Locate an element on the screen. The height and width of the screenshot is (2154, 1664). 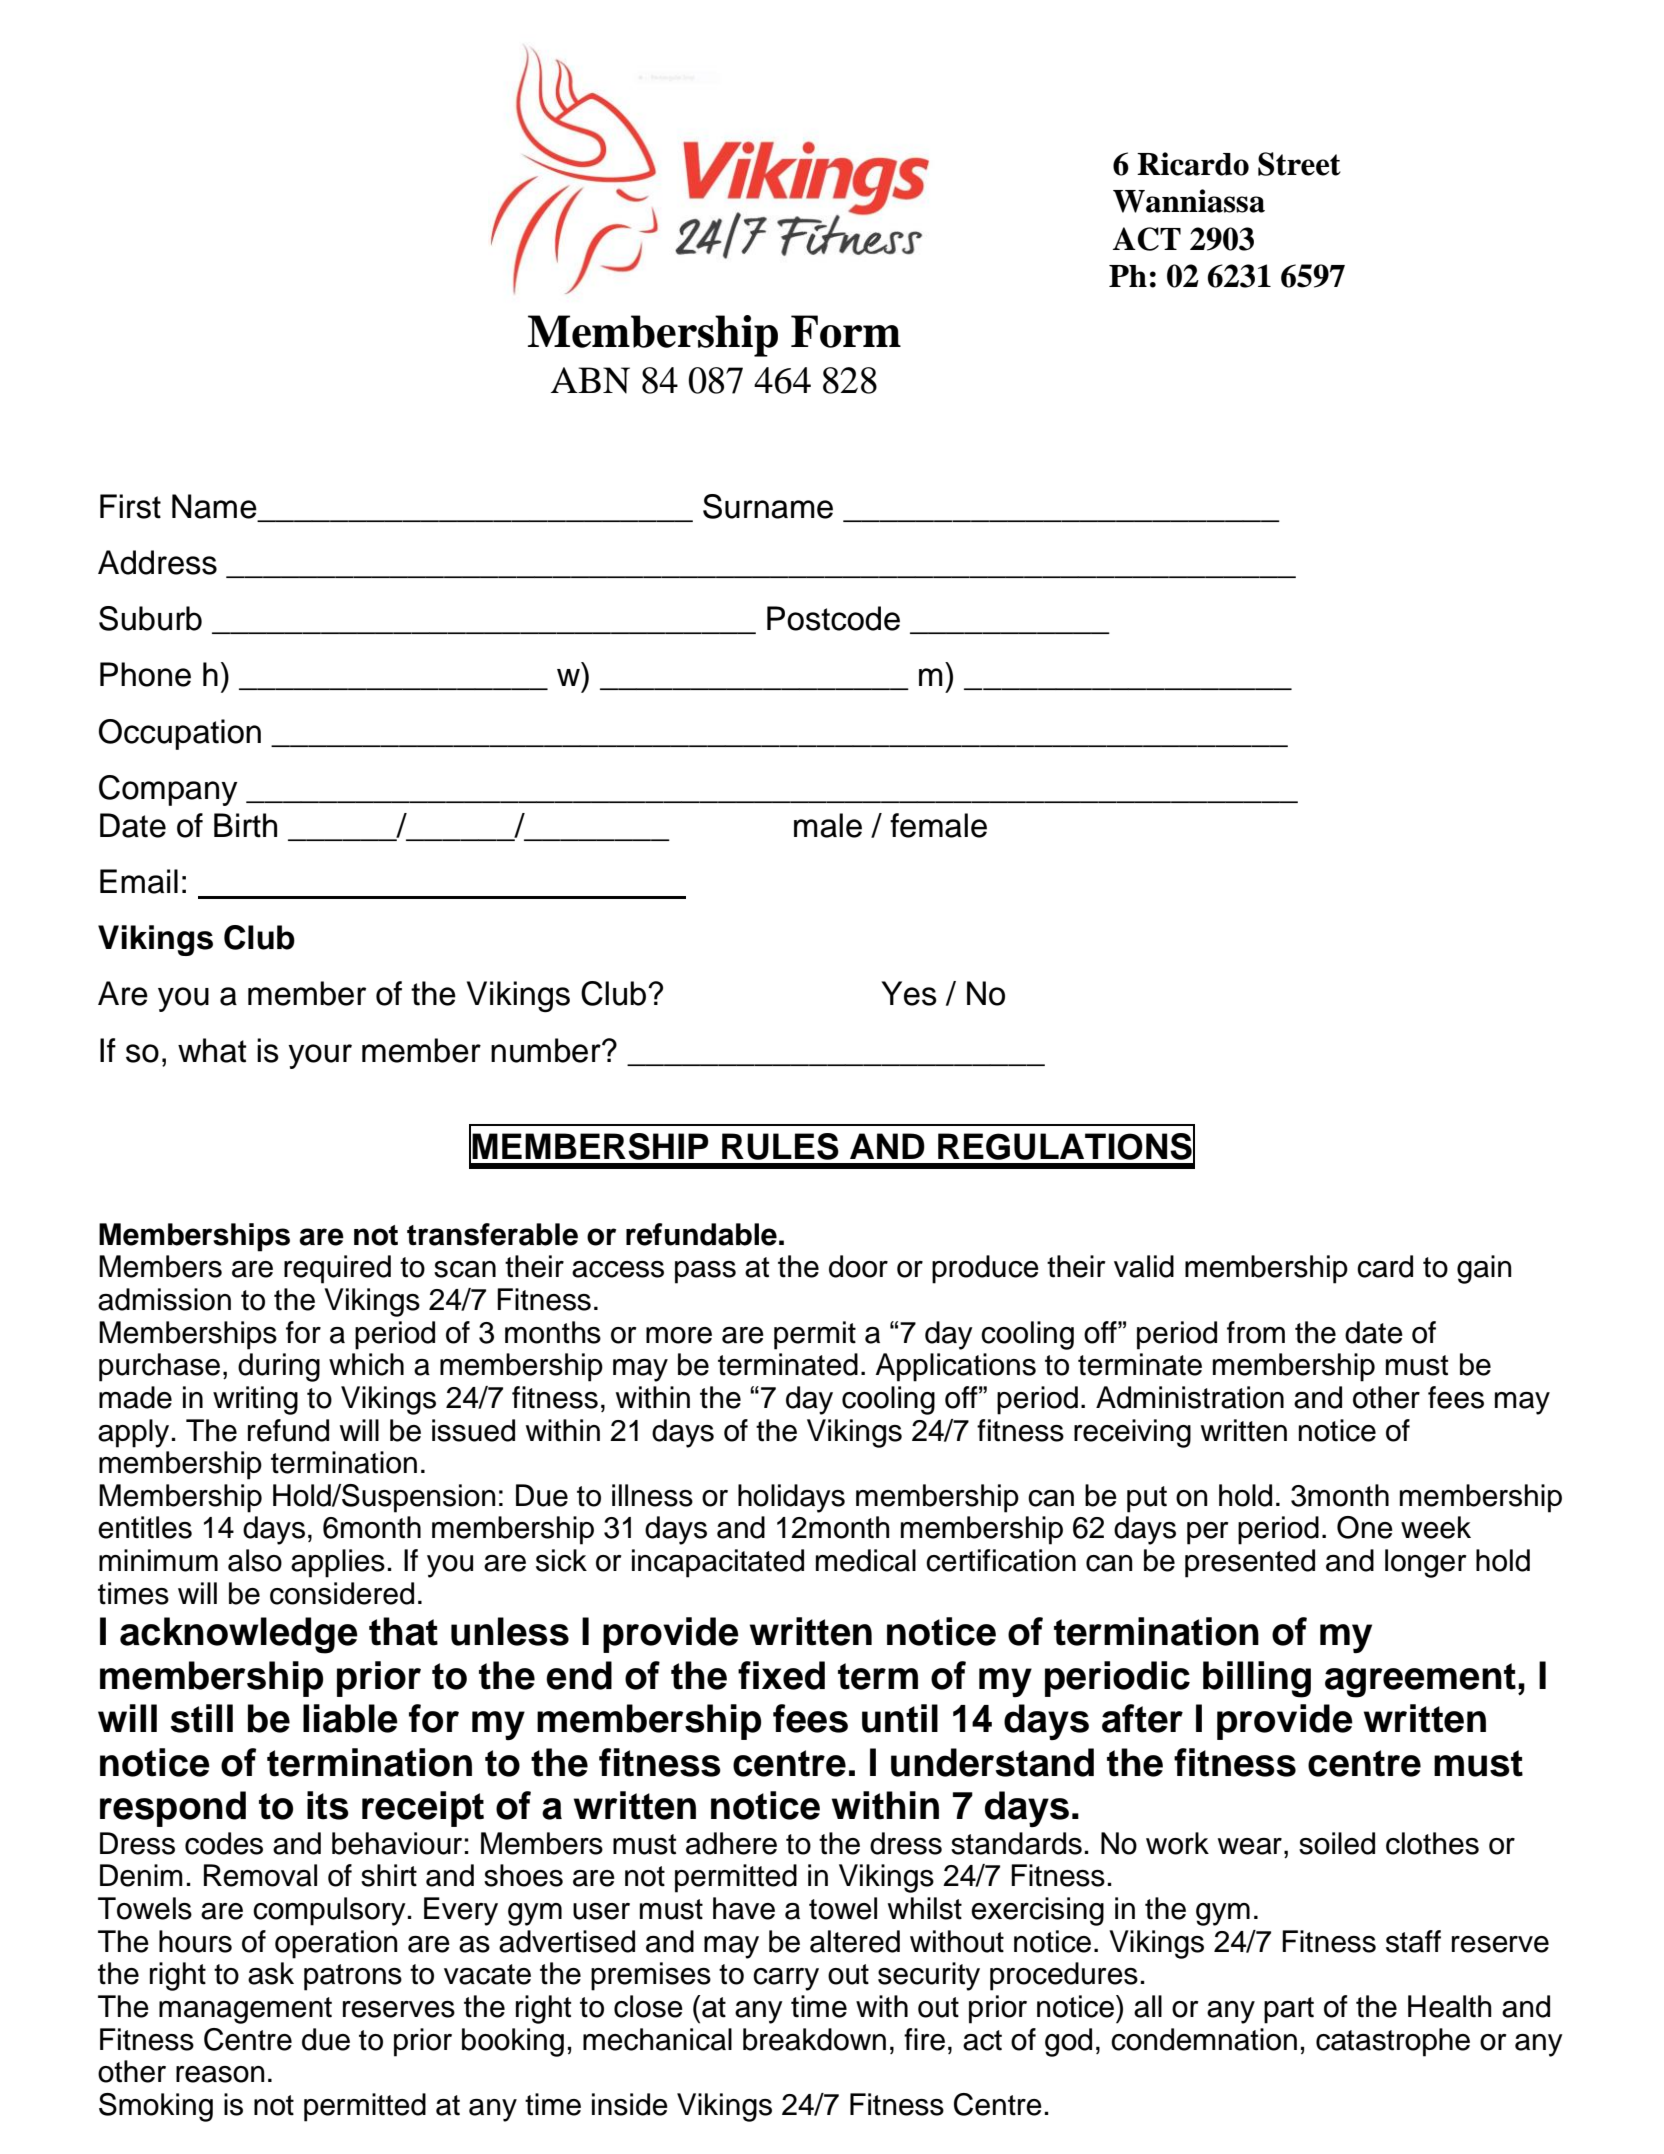
writing is located at coordinates (255, 1400).
